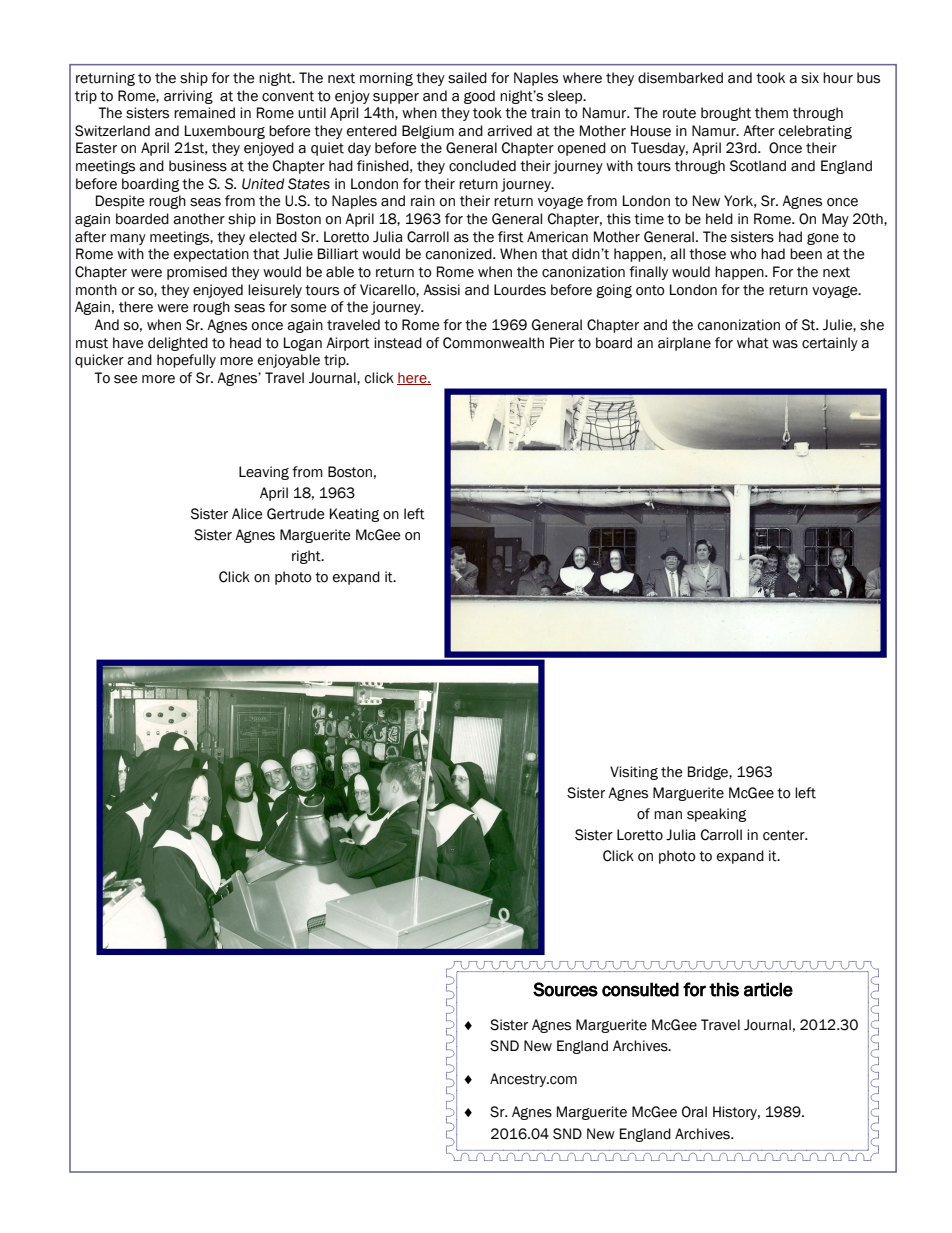 This screenshot has width=952, height=1233. Describe the element at coordinates (634, 773) in the screenshot. I see `Visiting` at that location.
